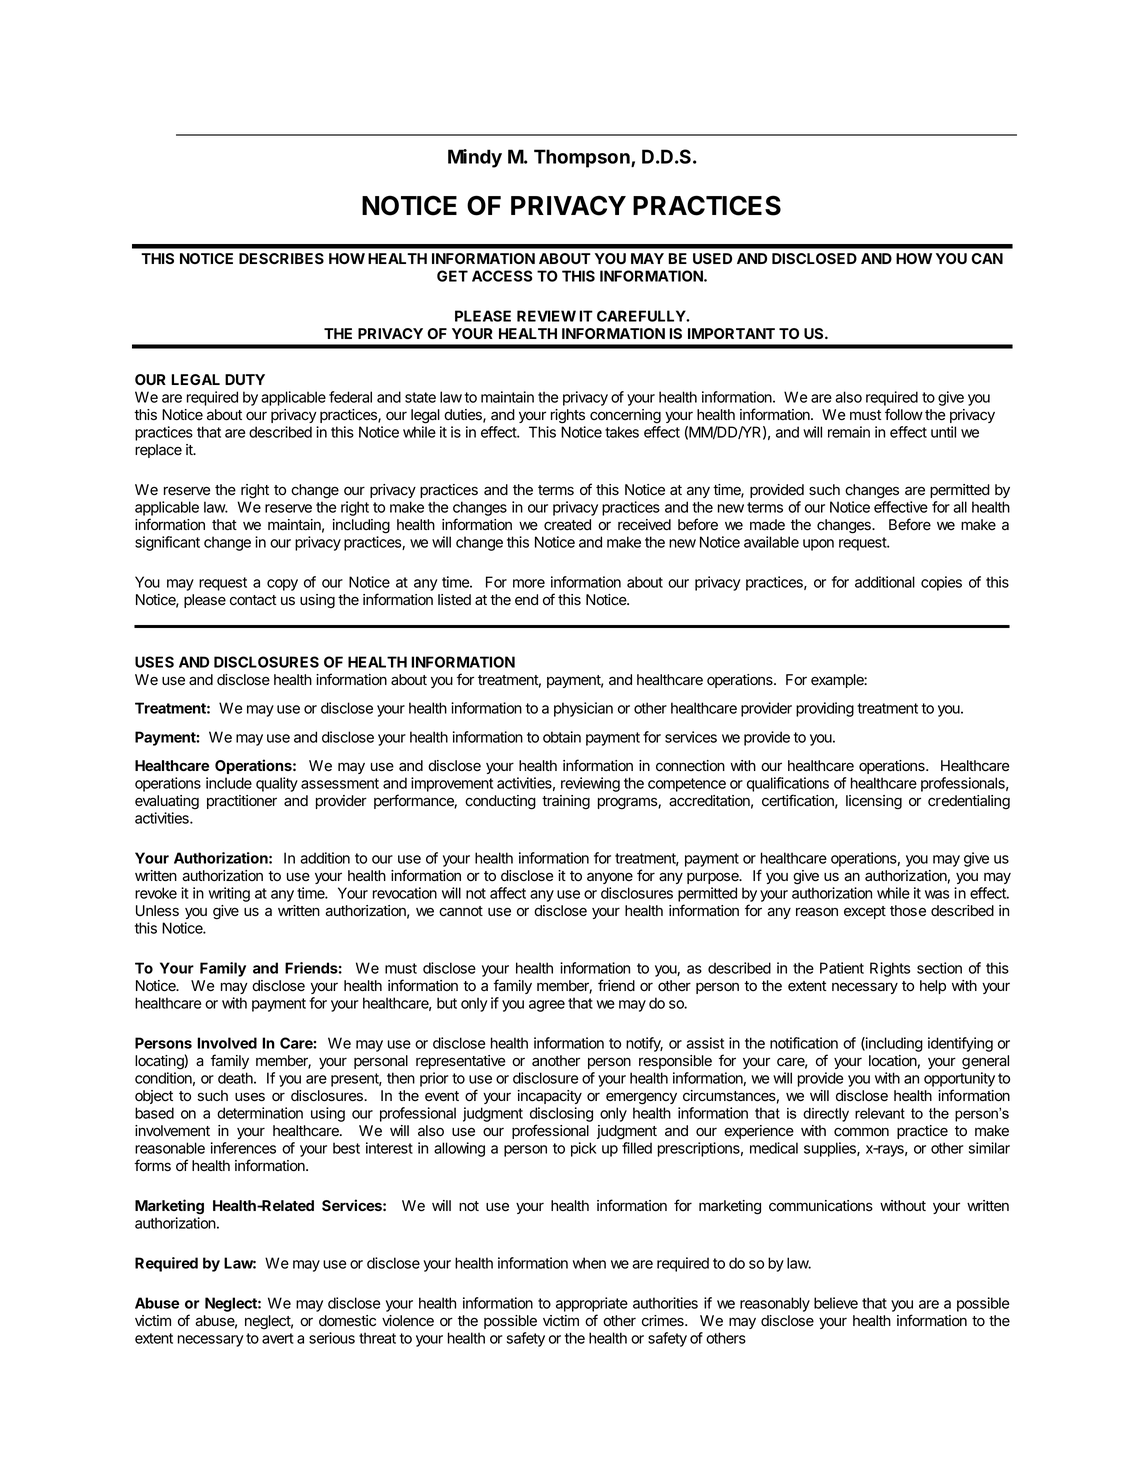 The height and width of the document is (1481, 1144). Describe the element at coordinates (278, 1338) in the document. I see `avert` at that location.
